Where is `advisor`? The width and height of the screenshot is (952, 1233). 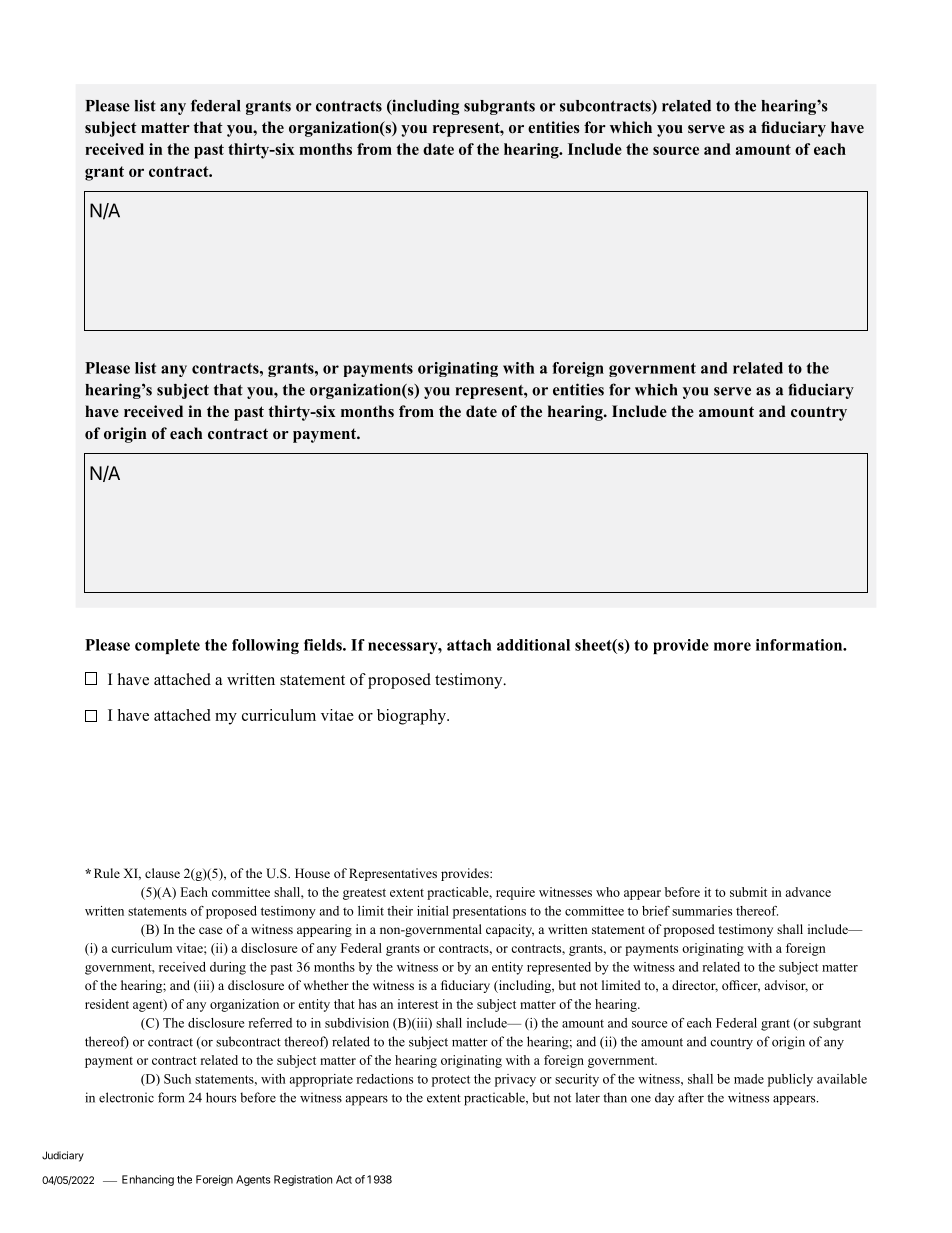
advisor is located at coordinates (786, 986).
